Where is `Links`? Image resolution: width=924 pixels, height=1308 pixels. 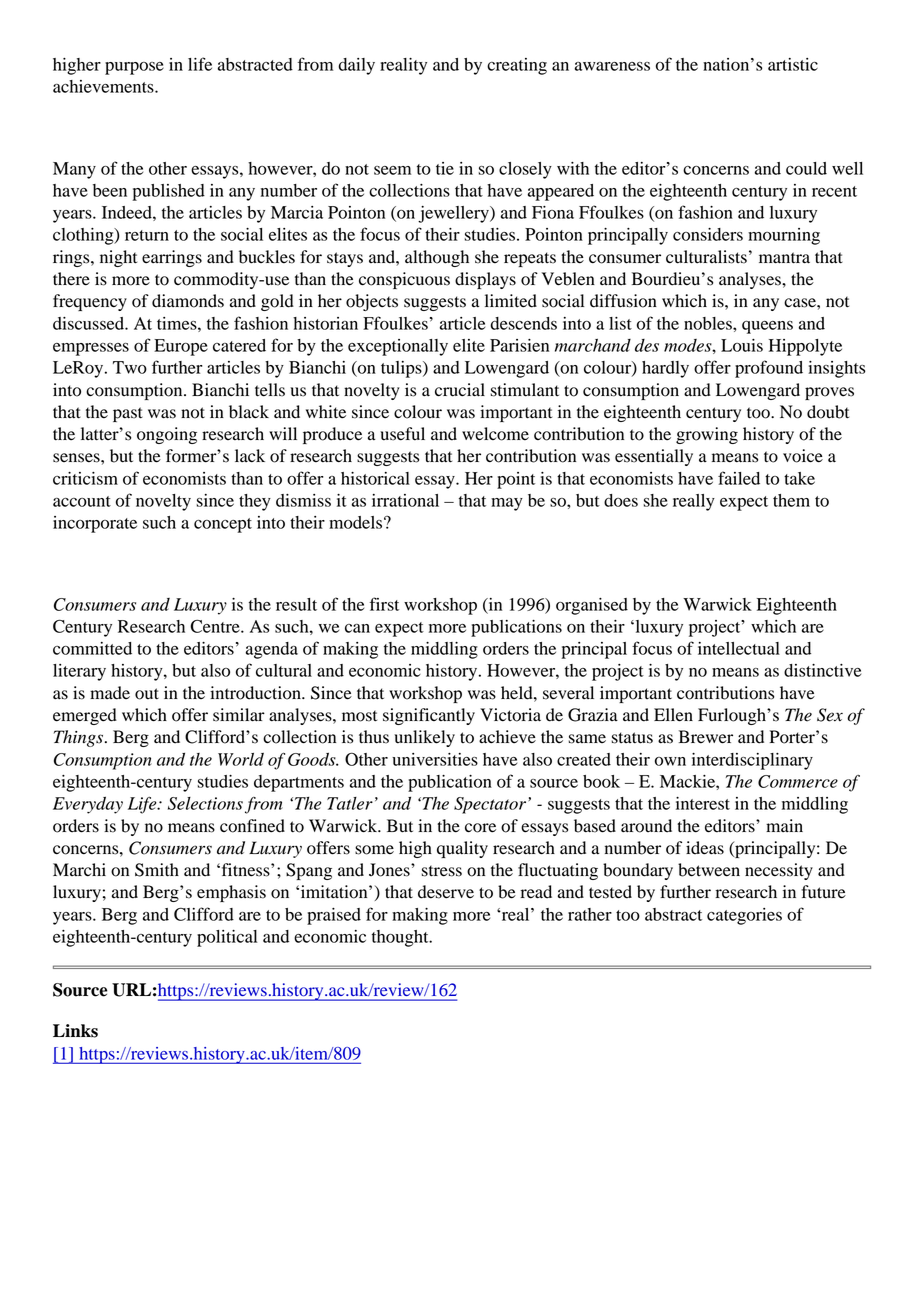 Links is located at coordinates (75, 1031).
